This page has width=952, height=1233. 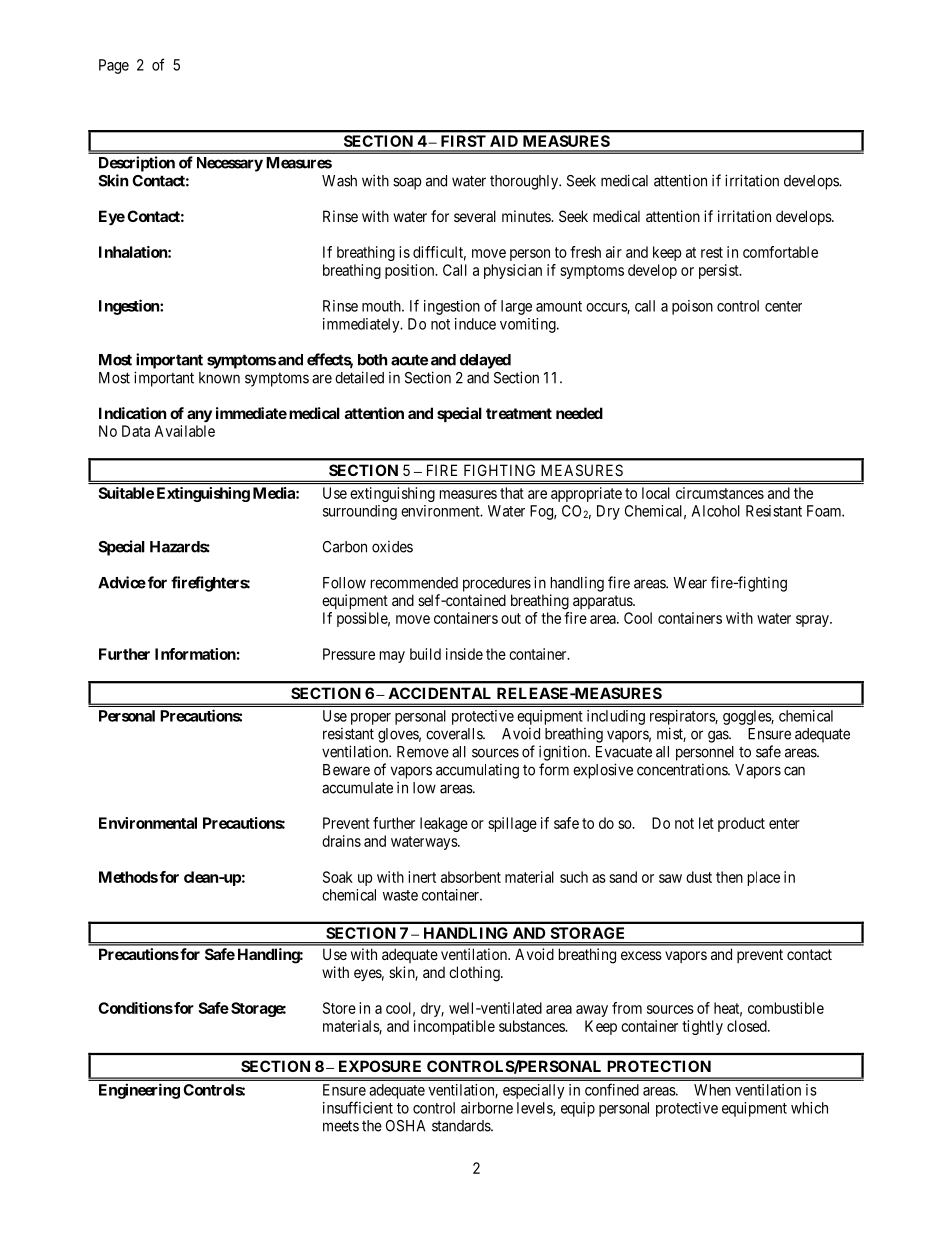 What do you see at coordinates (122, 582) in the page?
I see `Advice` at bounding box center [122, 582].
